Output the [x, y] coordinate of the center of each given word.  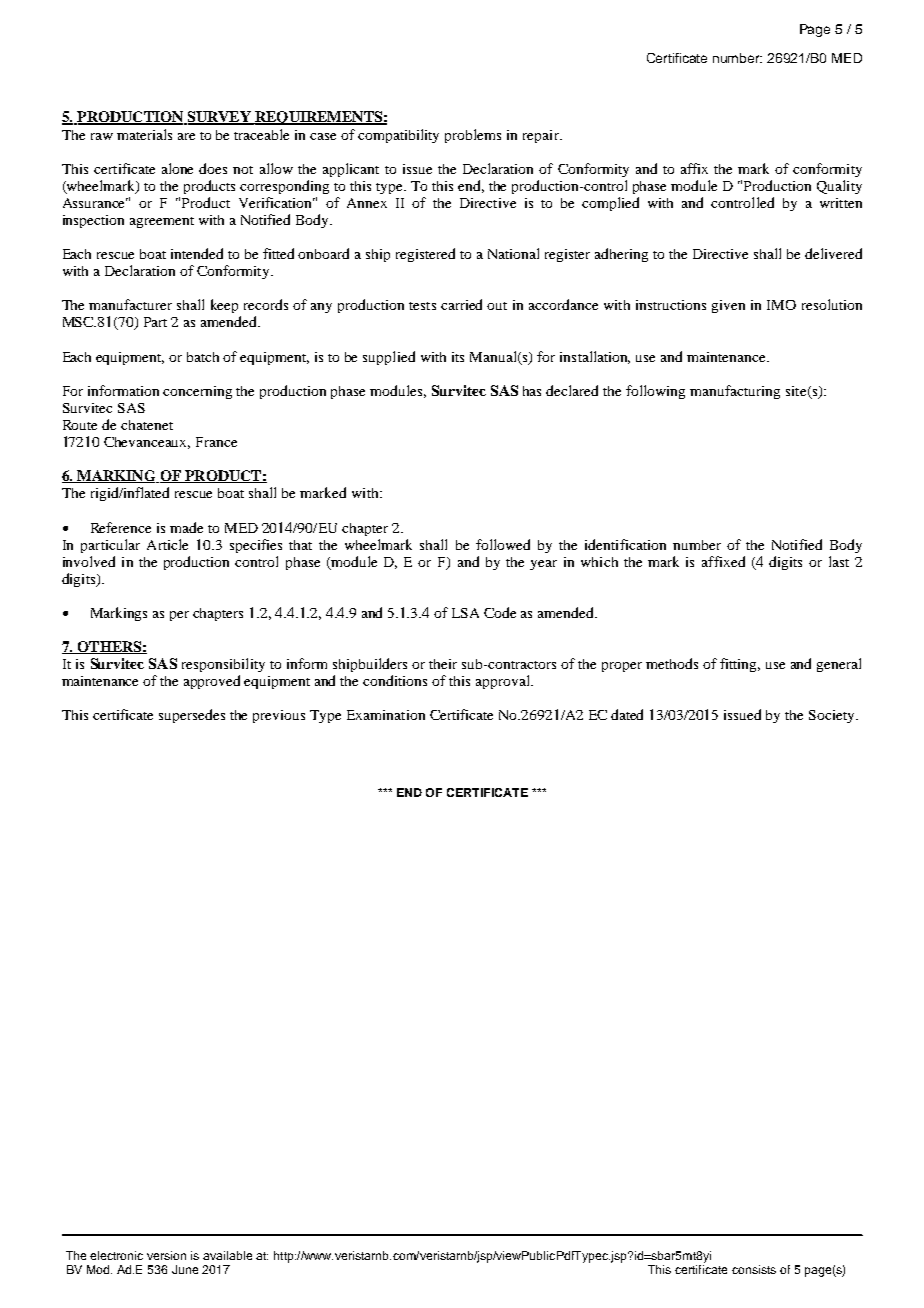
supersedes [192, 716]
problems [473, 136]
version [166, 1255]
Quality [839, 187]
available [227, 1255]
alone [177, 168]
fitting [740, 665]
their [443, 664]
